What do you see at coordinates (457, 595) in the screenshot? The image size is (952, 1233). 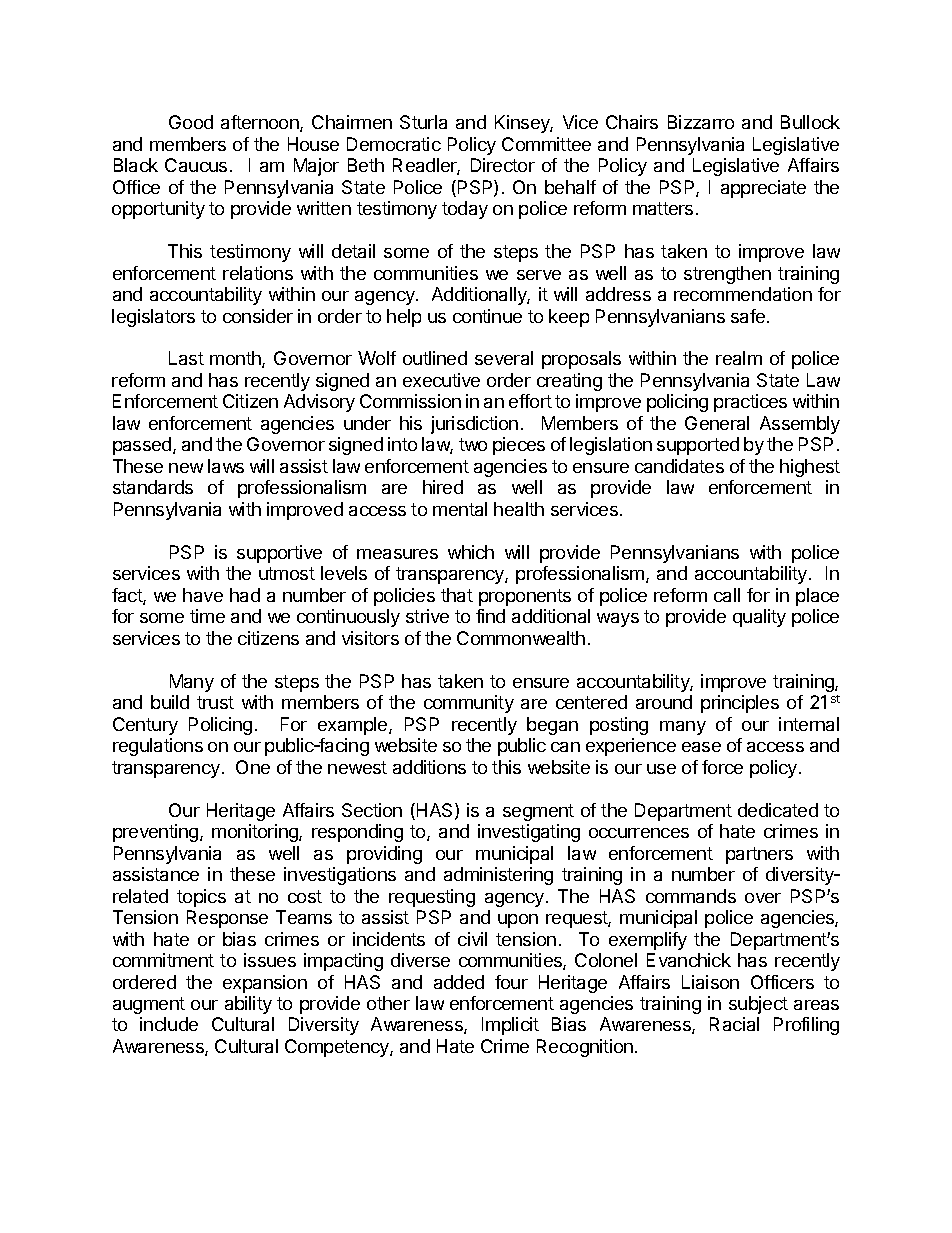 I see `that` at bounding box center [457, 595].
